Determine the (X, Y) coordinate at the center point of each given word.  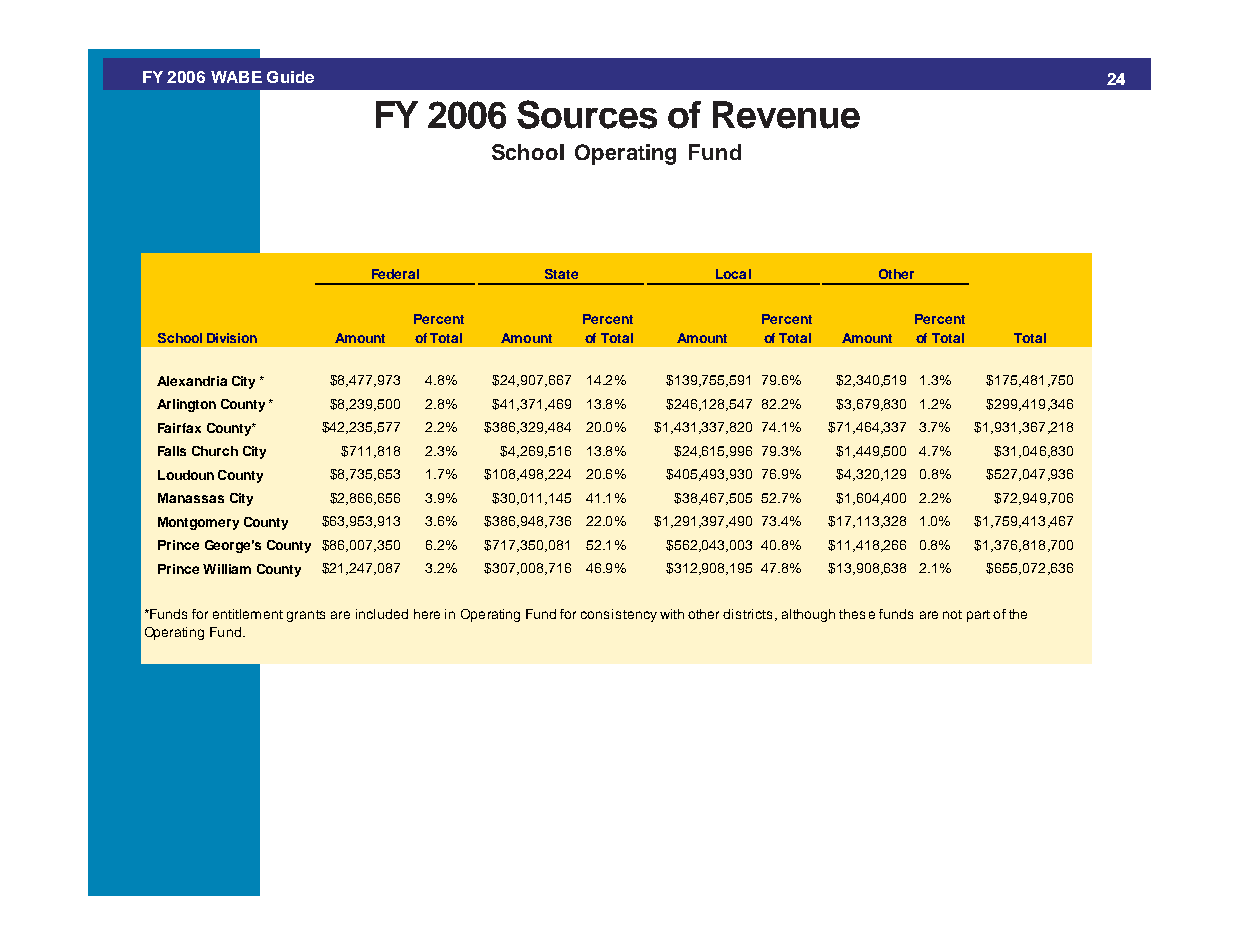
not (952, 614)
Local (733, 274)
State (561, 274)
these (857, 614)
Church (215, 451)
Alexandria (192, 381)
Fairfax (179, 428)
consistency (619, 615)
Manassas (191, 498)
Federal (395, 274)
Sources (587, 114)
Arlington (186, 405)
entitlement (248, 614)
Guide (290, 77)
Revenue (786, 115)
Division (232, 338)
